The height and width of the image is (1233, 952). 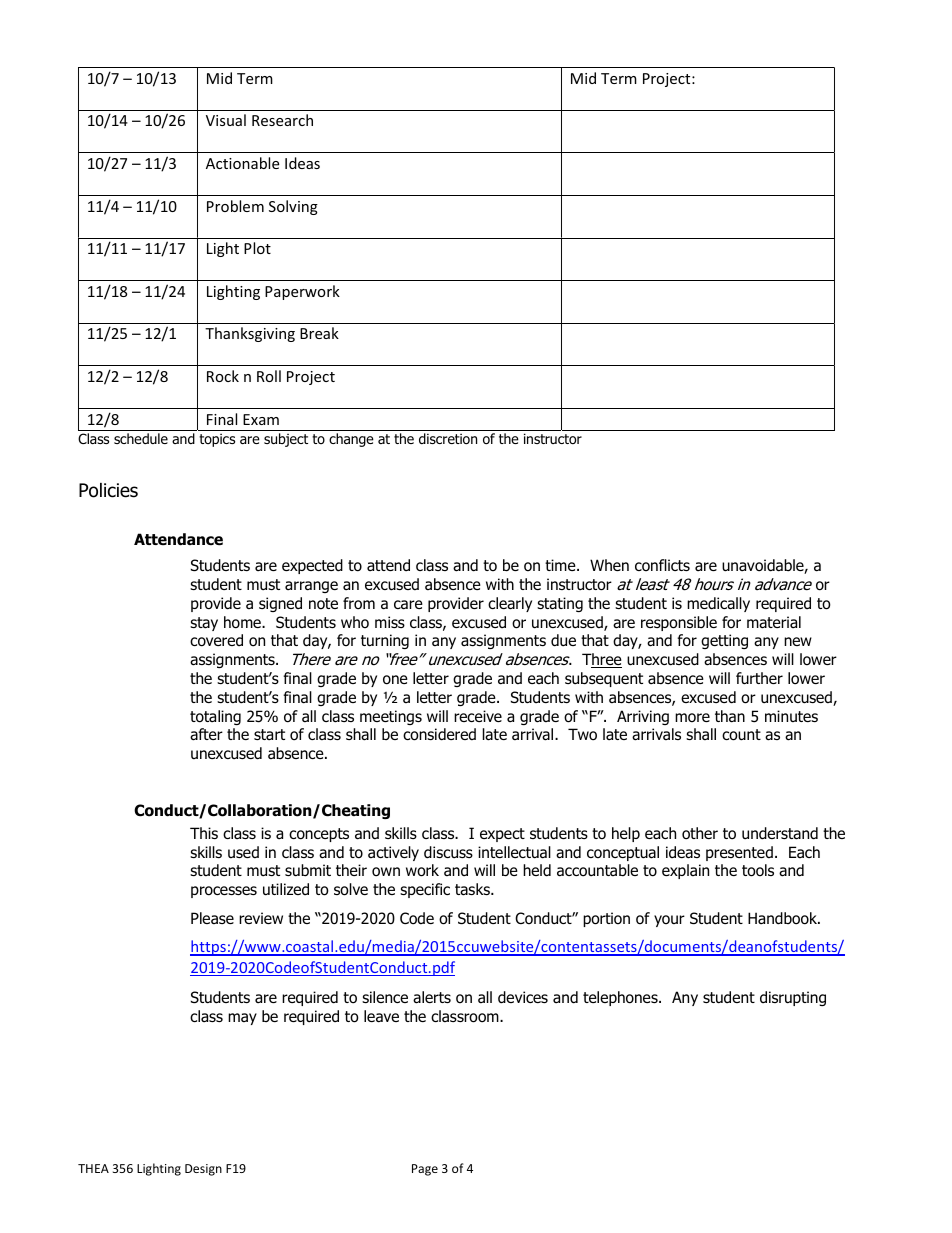 I want to click on discretion, so click(x=448, y=439).
